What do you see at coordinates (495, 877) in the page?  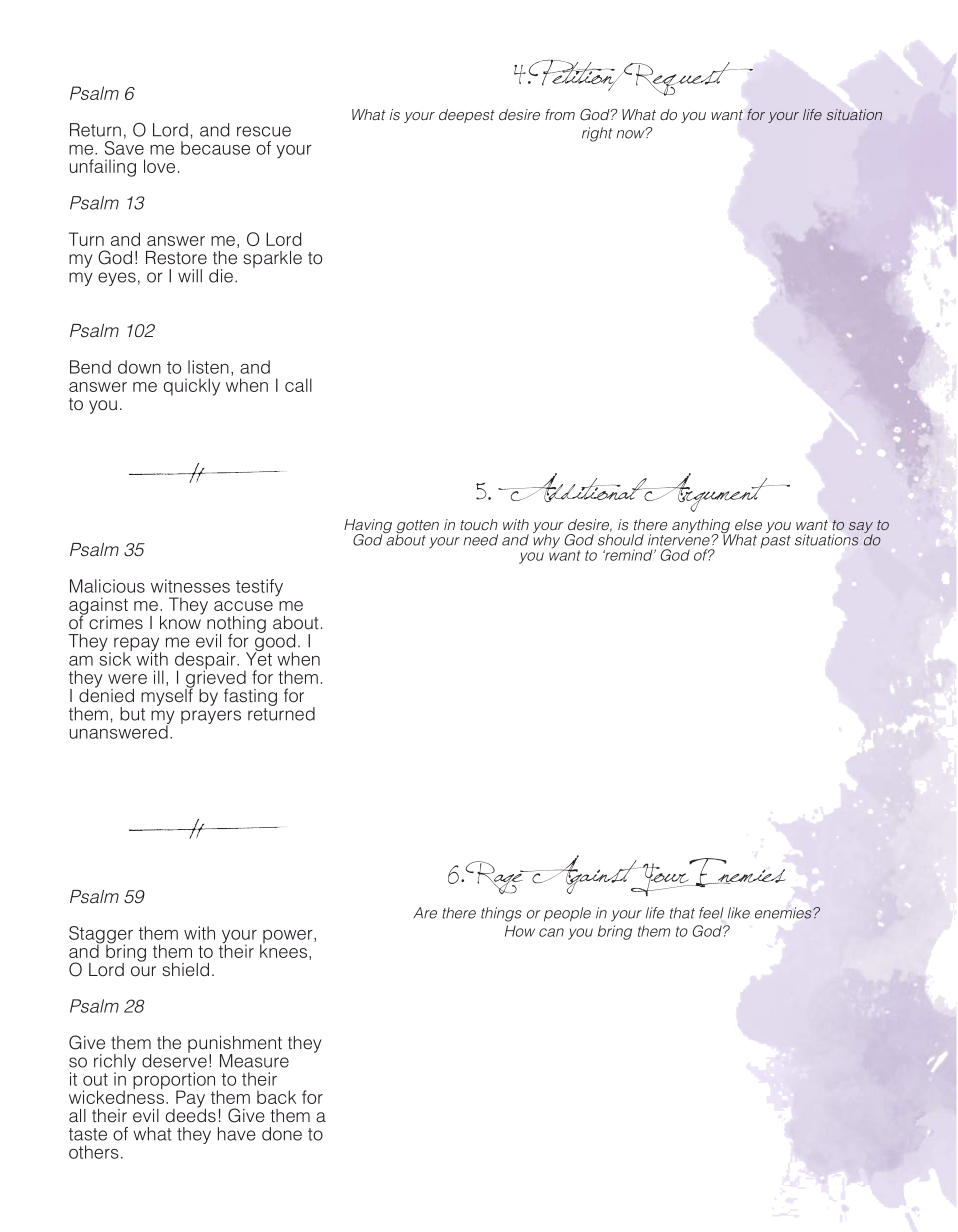 I see `Rage` at bounding box center [495, 877].
